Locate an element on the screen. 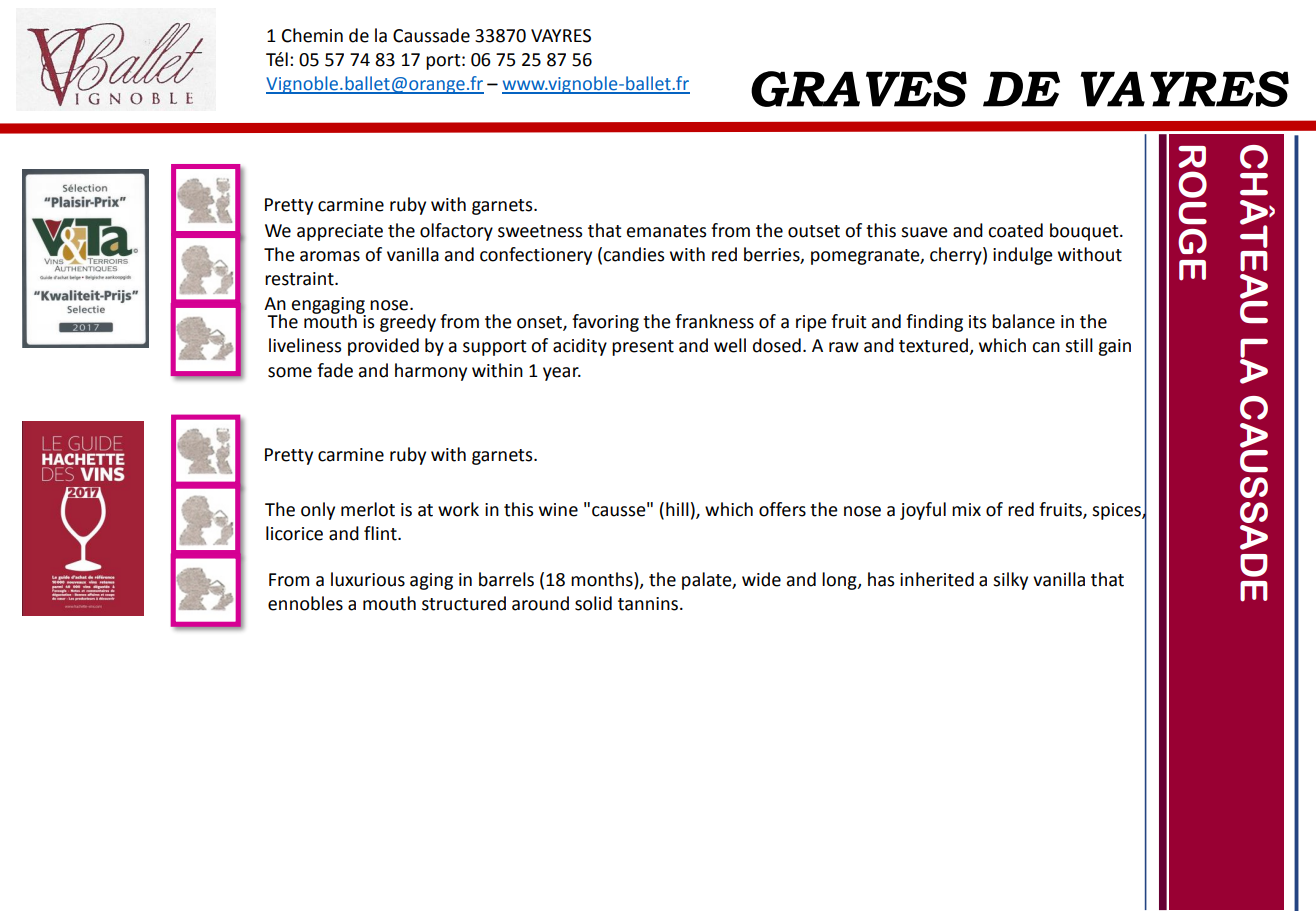 The height and width of the screenshot is (911, 1316). luxurious is located at coordinates (368, 579).
